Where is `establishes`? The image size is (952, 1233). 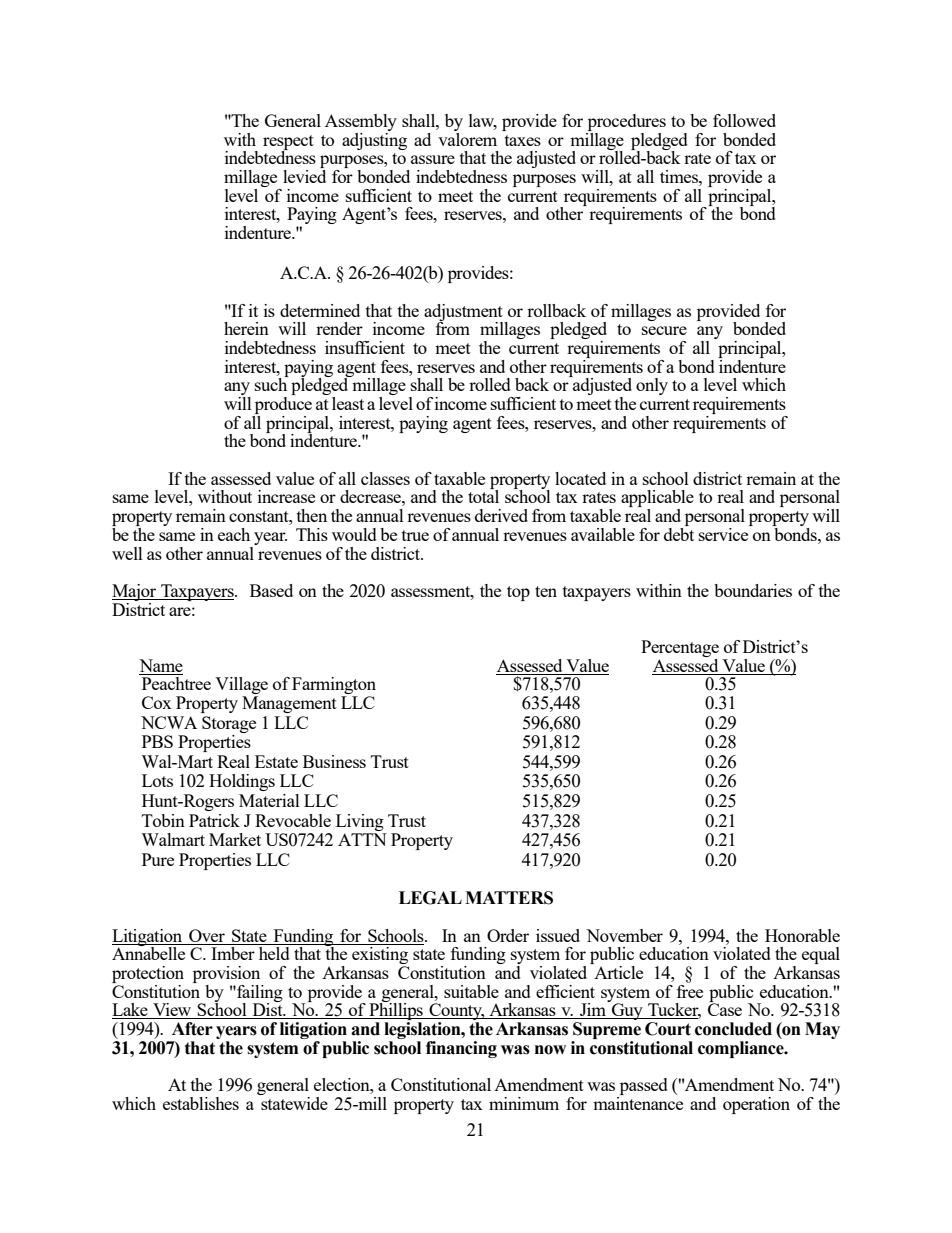
establishes is located at coordinates (201, 1103).
